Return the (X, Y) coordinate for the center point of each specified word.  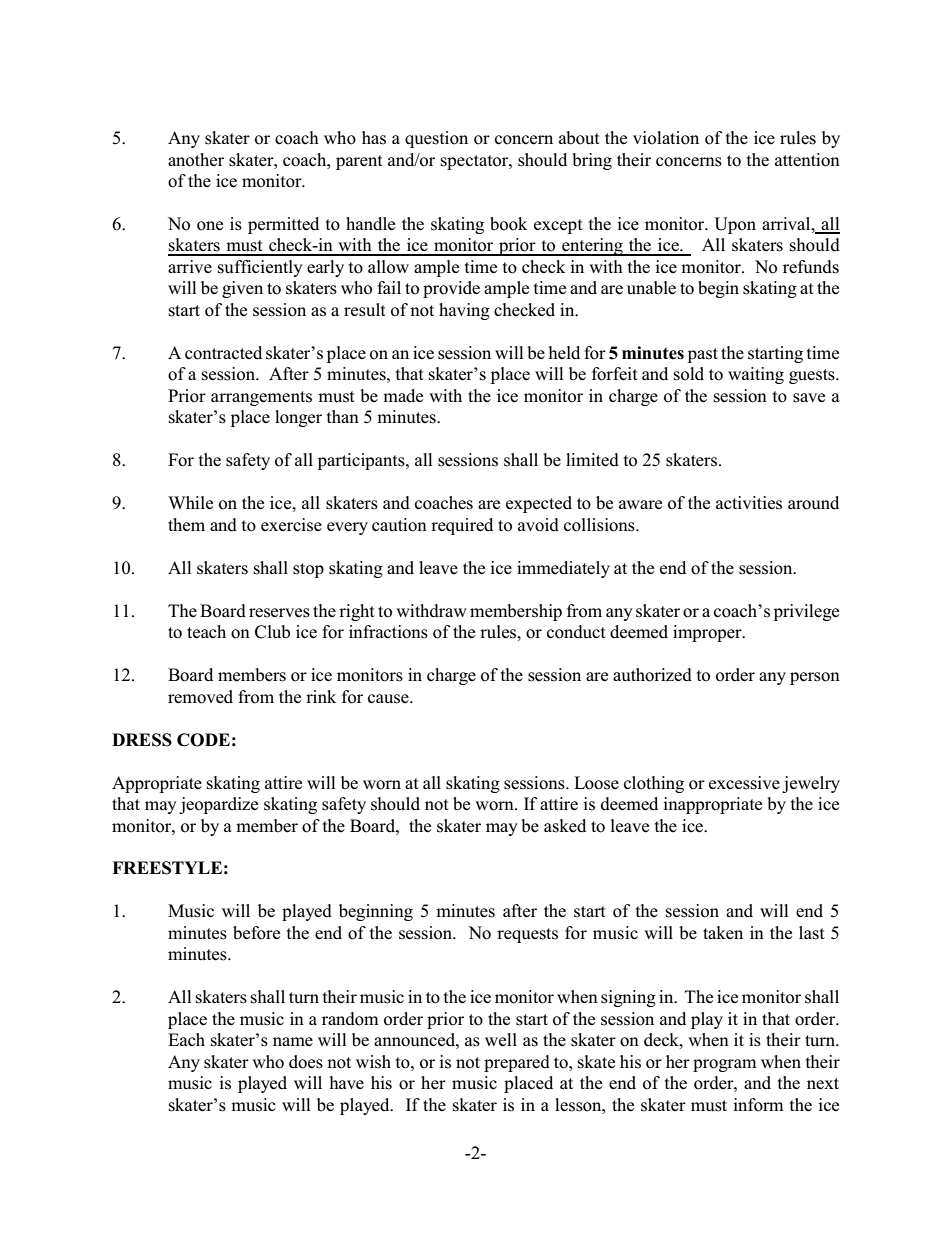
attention (807, 160)
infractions (388, 632)
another (196, 160)
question (436, 139)
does (306, 1062)
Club (272, 632)
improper (708, 633)
